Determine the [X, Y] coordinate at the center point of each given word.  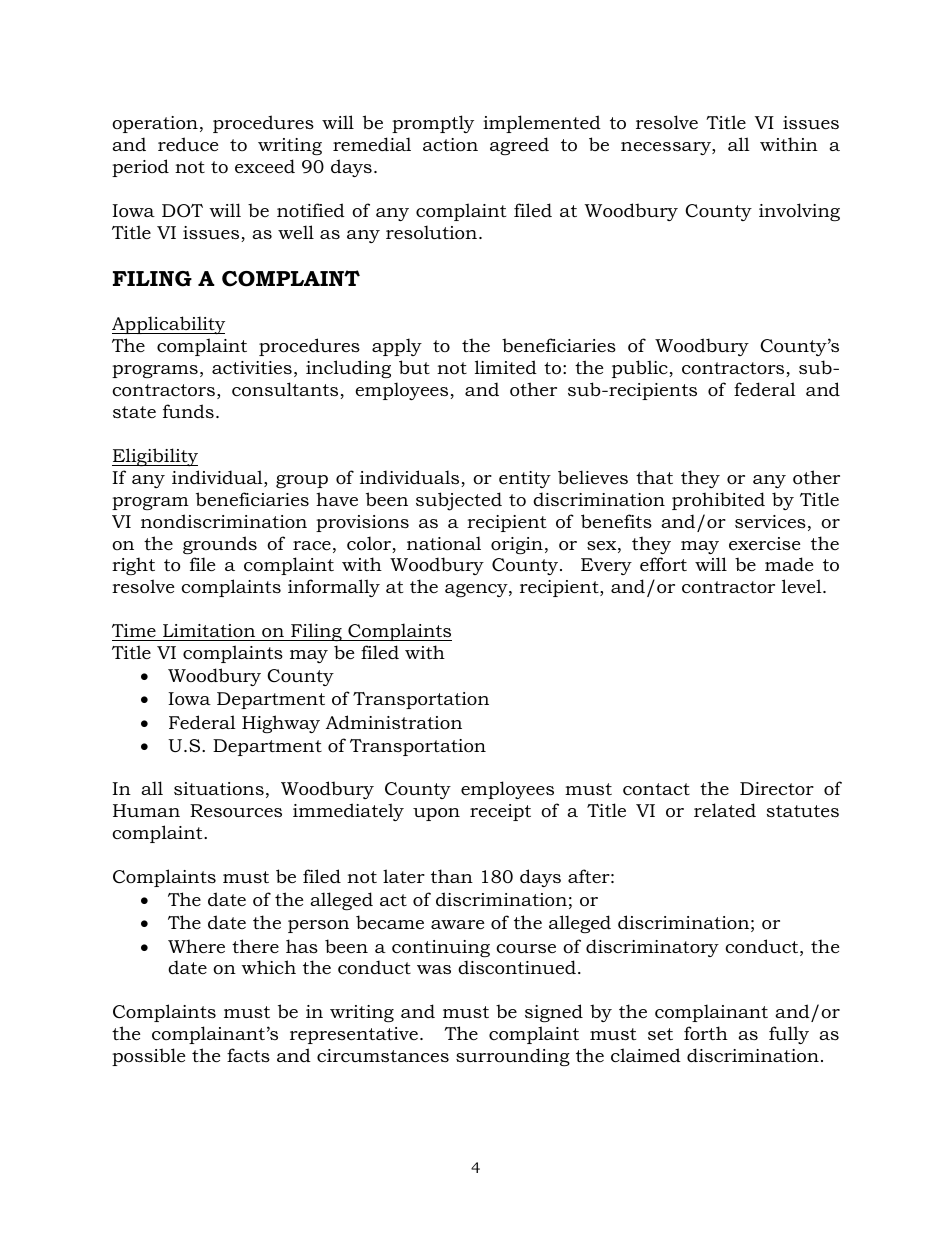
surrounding [513, 1057]
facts [248, 1055]
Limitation [209, 630]
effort [663, 564]
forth [706, 1033]
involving [799, 212]
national [444, 543]
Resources [236, 811]
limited [506, 367]
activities [252, 368]
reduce [188, 144]
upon [436, 814]
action [450, 145]
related [725, 810]
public [641, 369]
